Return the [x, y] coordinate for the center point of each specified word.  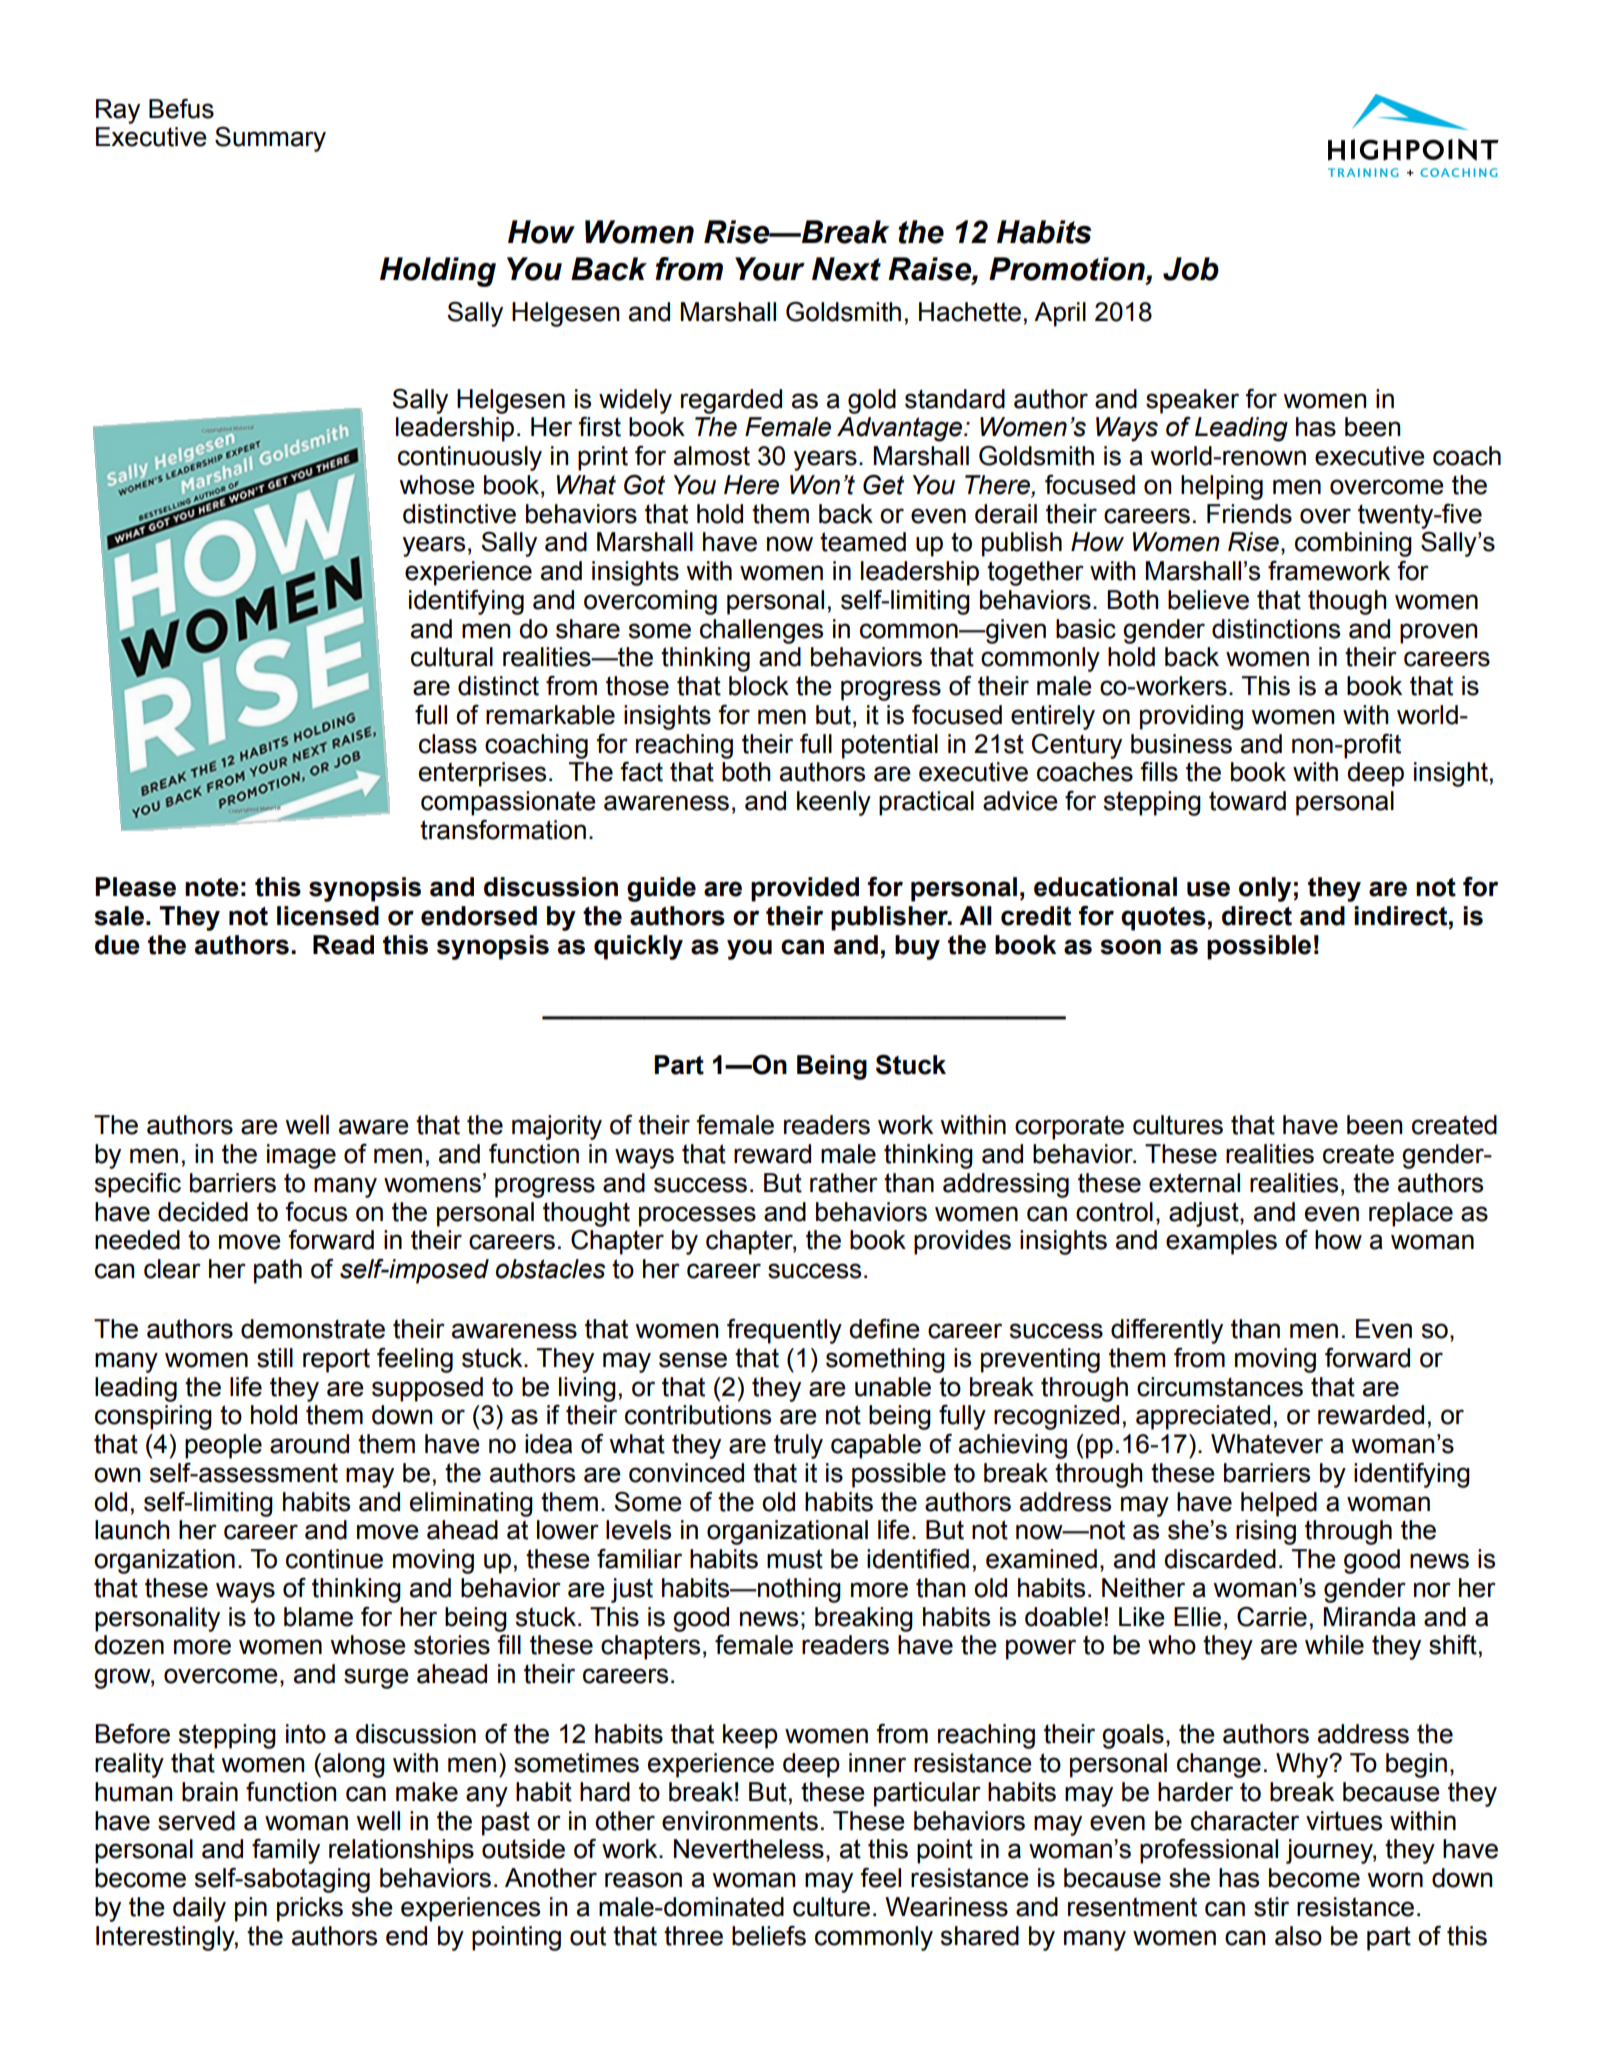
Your [770, 269]
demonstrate [313, 1329]
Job [1191, 269]
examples [1221, 1242]
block [759, 686]
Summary [270, 139]
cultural [452, 657]
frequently [784, 1331]
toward [1247, 801]
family [286, 1851]
